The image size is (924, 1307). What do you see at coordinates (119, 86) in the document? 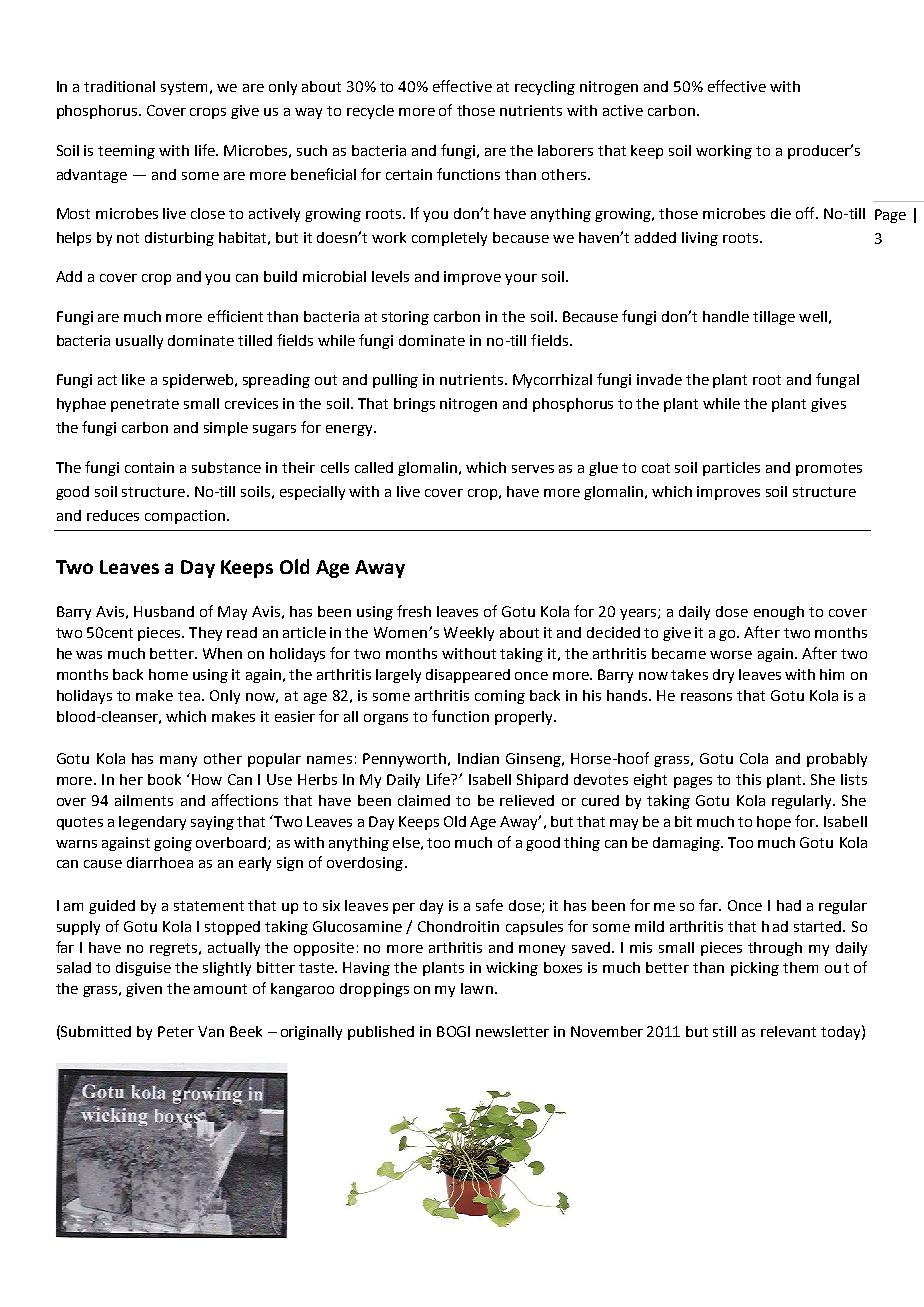
I see `traditional` at bounding box center [119, 86].
